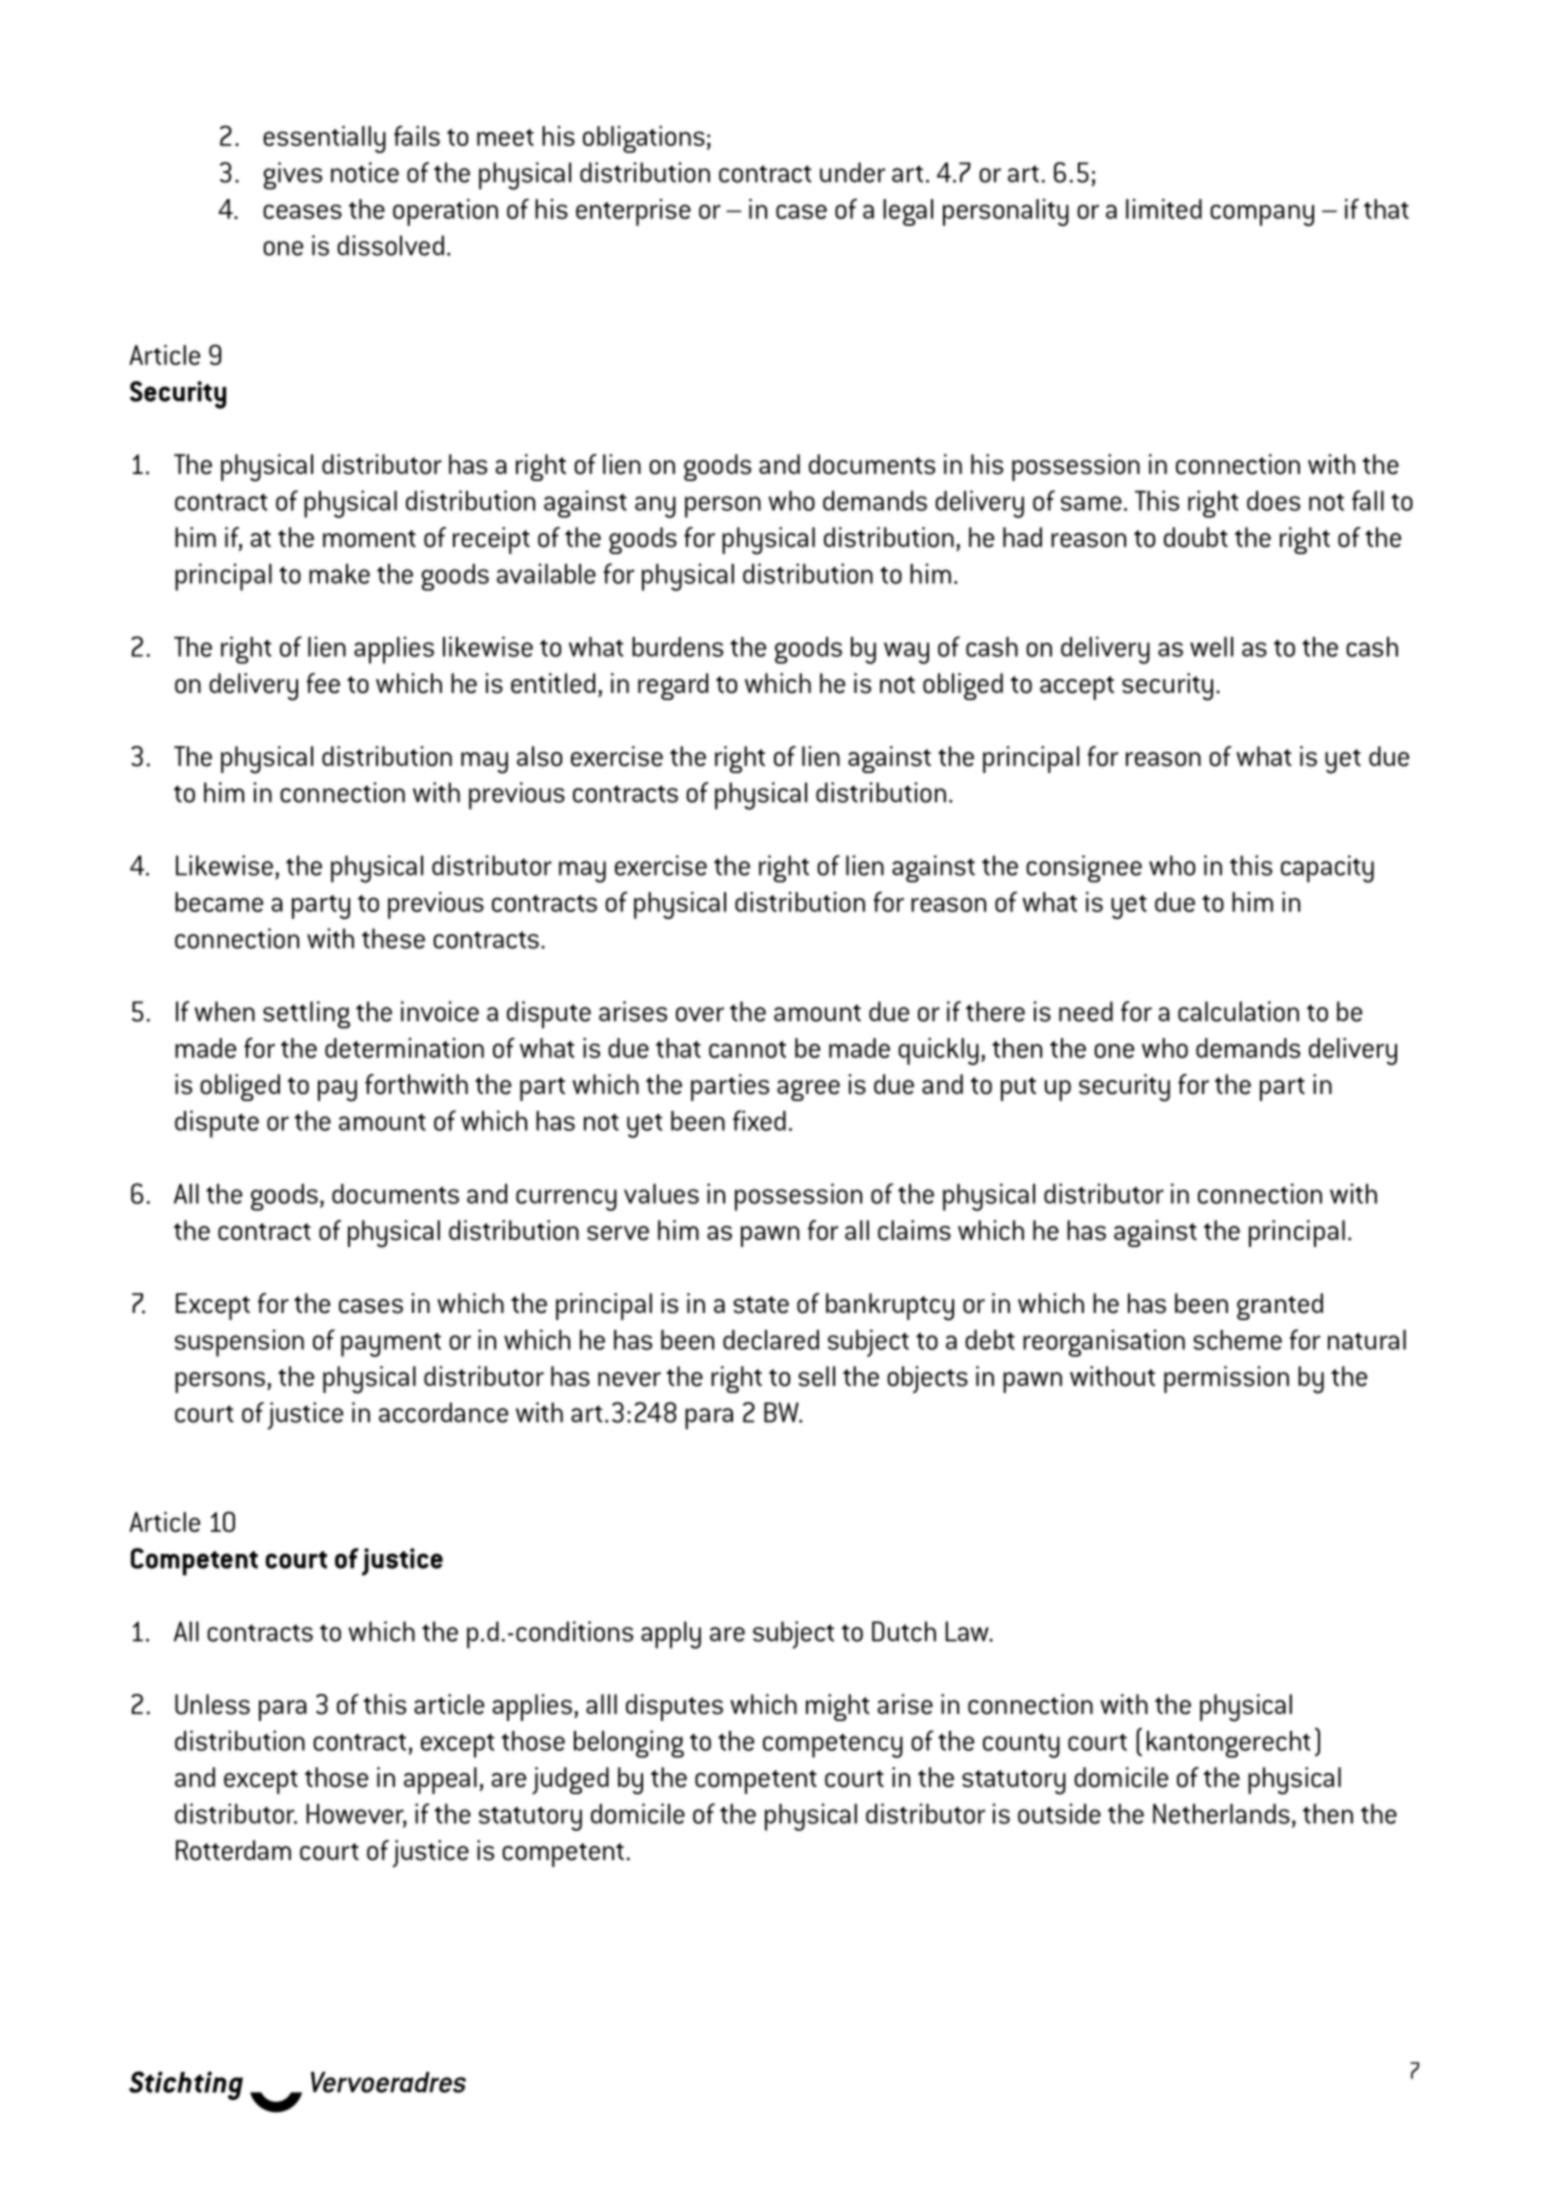  Describe the element at coordinates (306, 1015) in the screenshot. I see `settling` at that location.
